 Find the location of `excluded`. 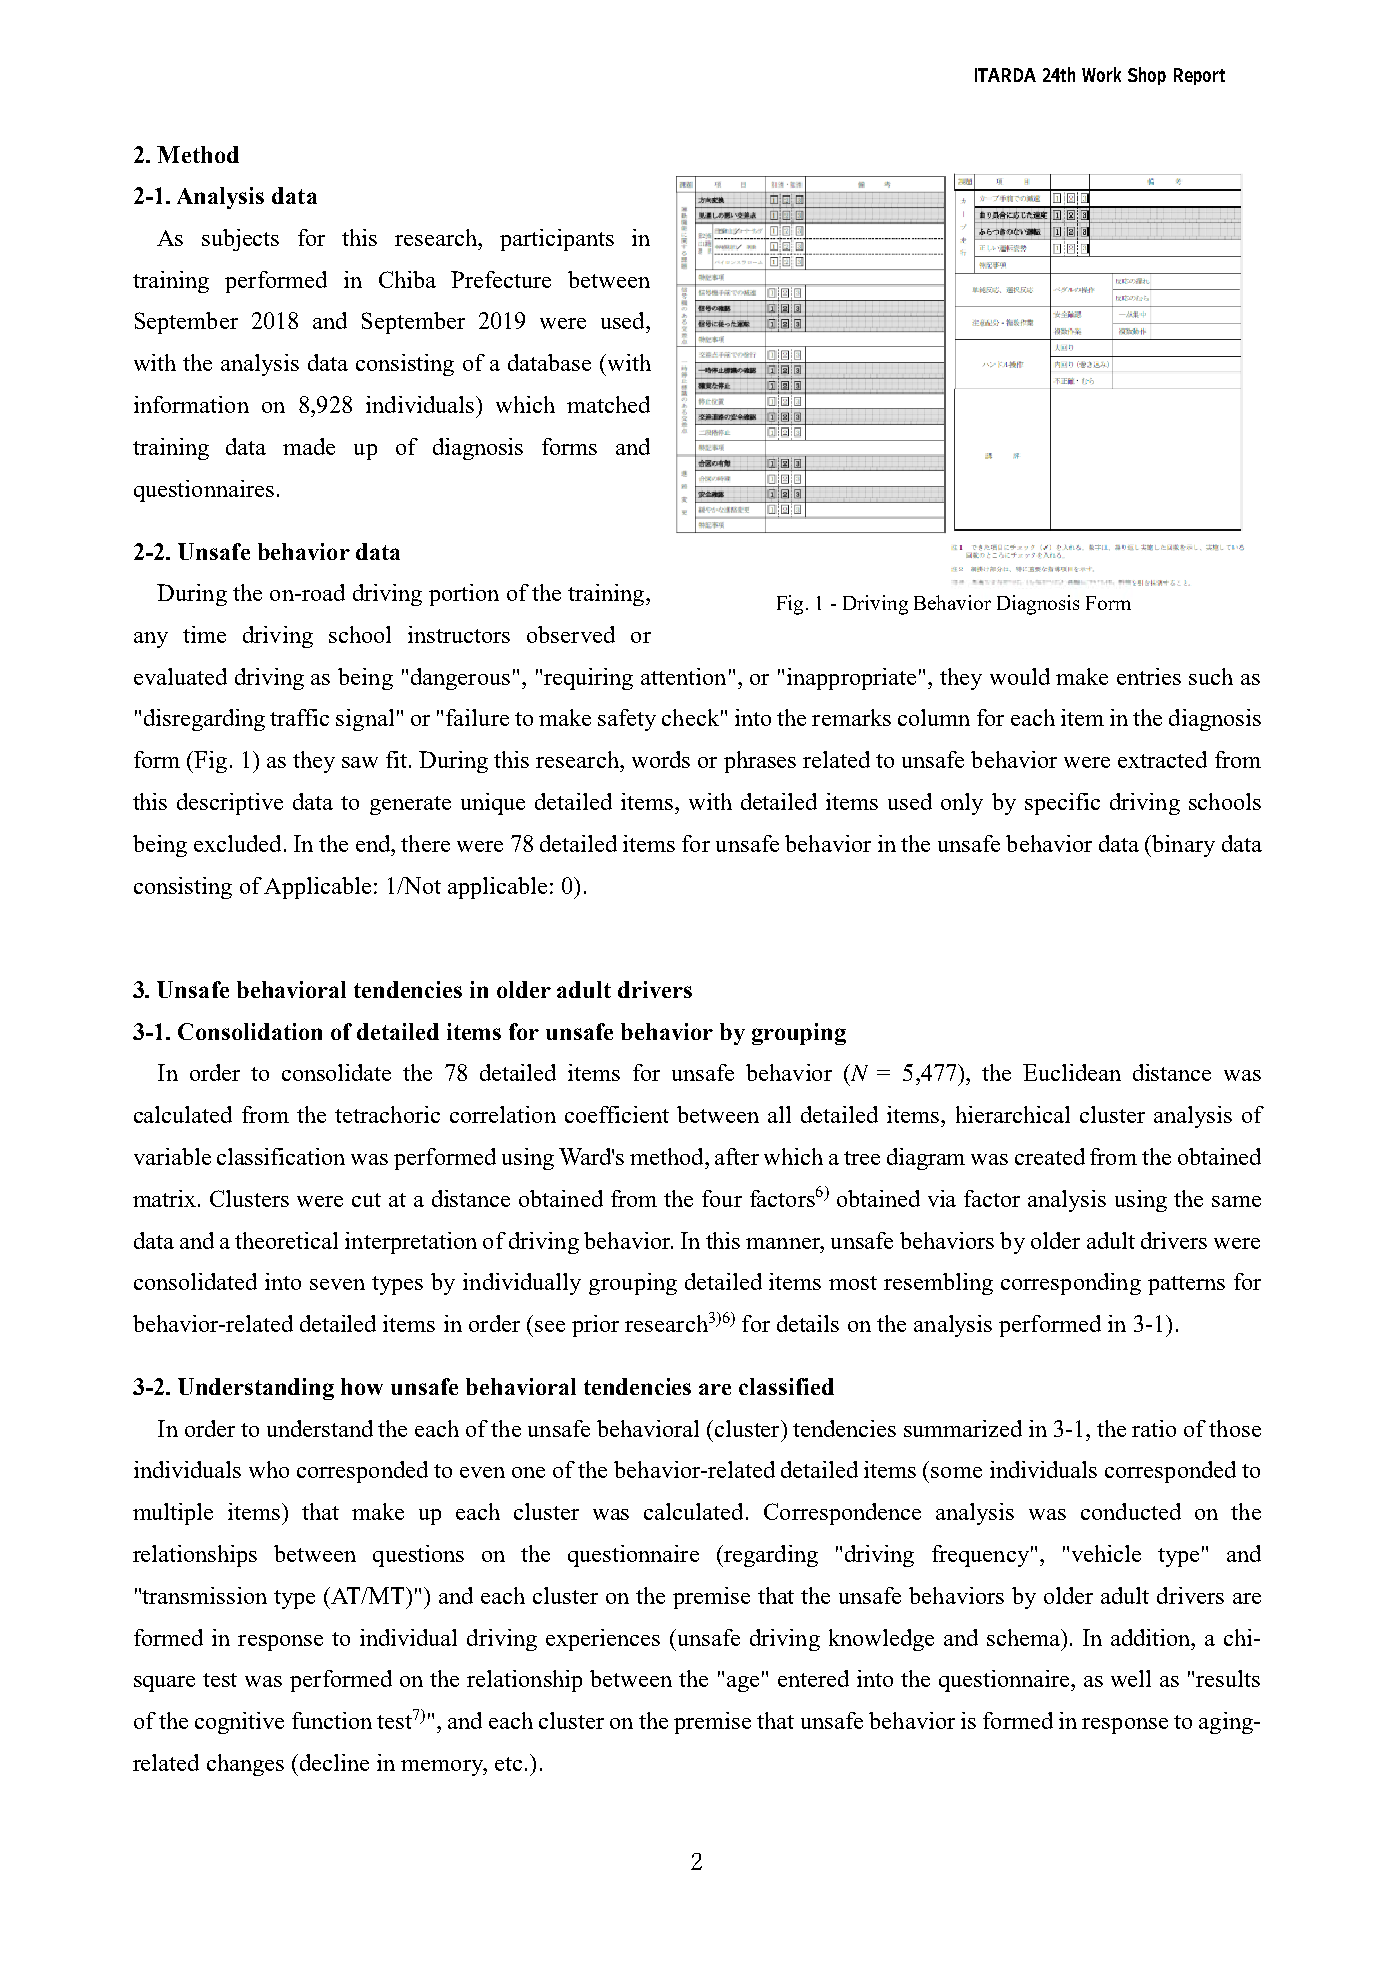

excluded is located at coordinates (237, 843).
